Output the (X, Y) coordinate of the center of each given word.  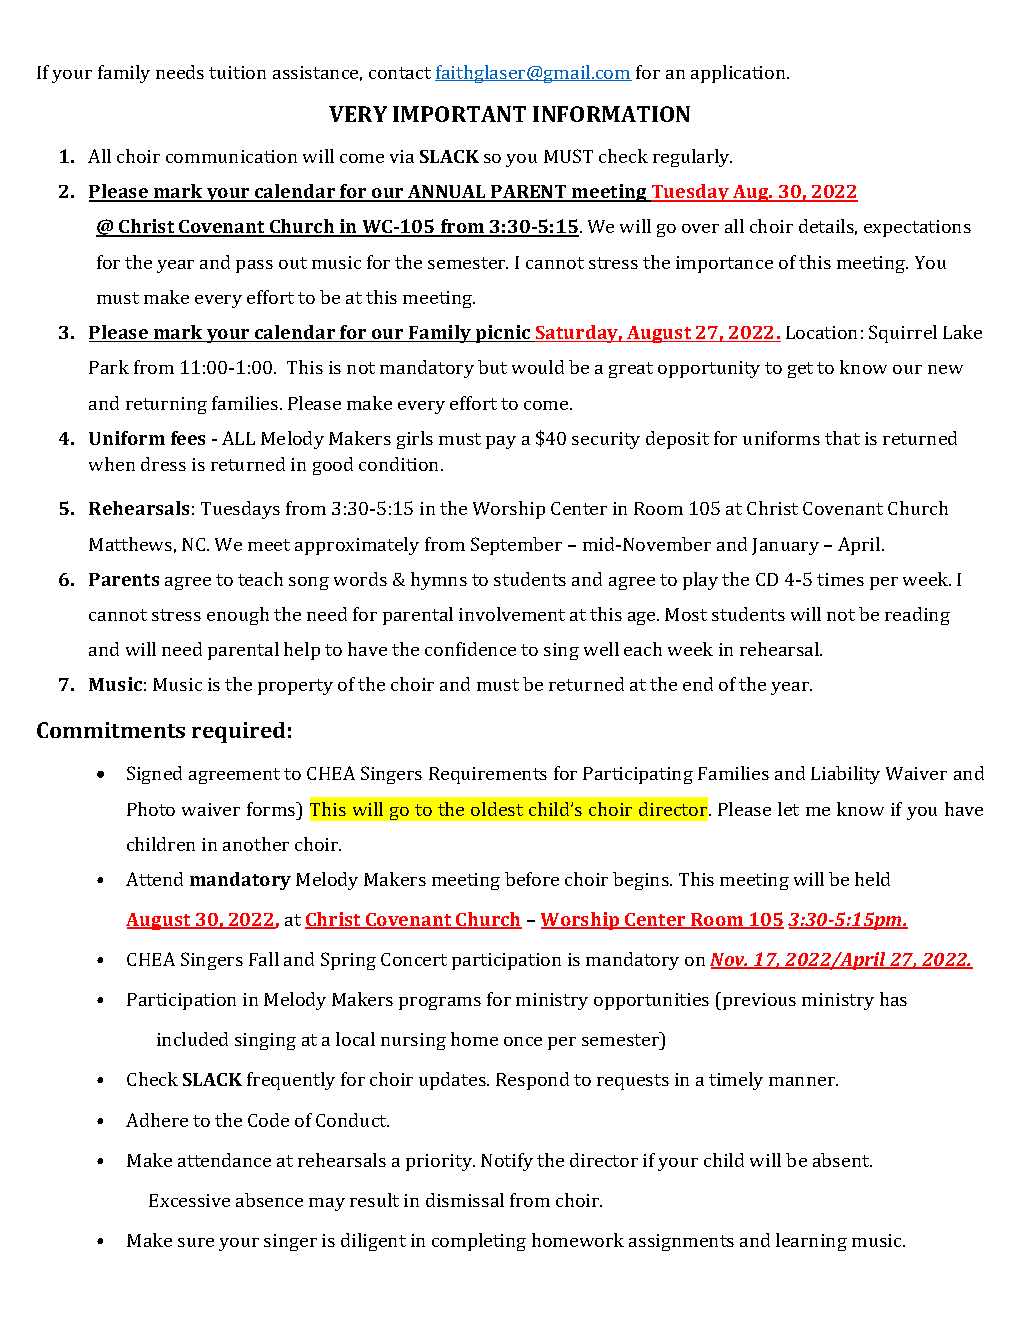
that (842, 438)
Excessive (189, 1200)
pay (501, 442)
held (872, 879)
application (739, 74)
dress (163, 464)
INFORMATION (611, 114)
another (256, 844)
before (532, 879)
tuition (237, 72)
